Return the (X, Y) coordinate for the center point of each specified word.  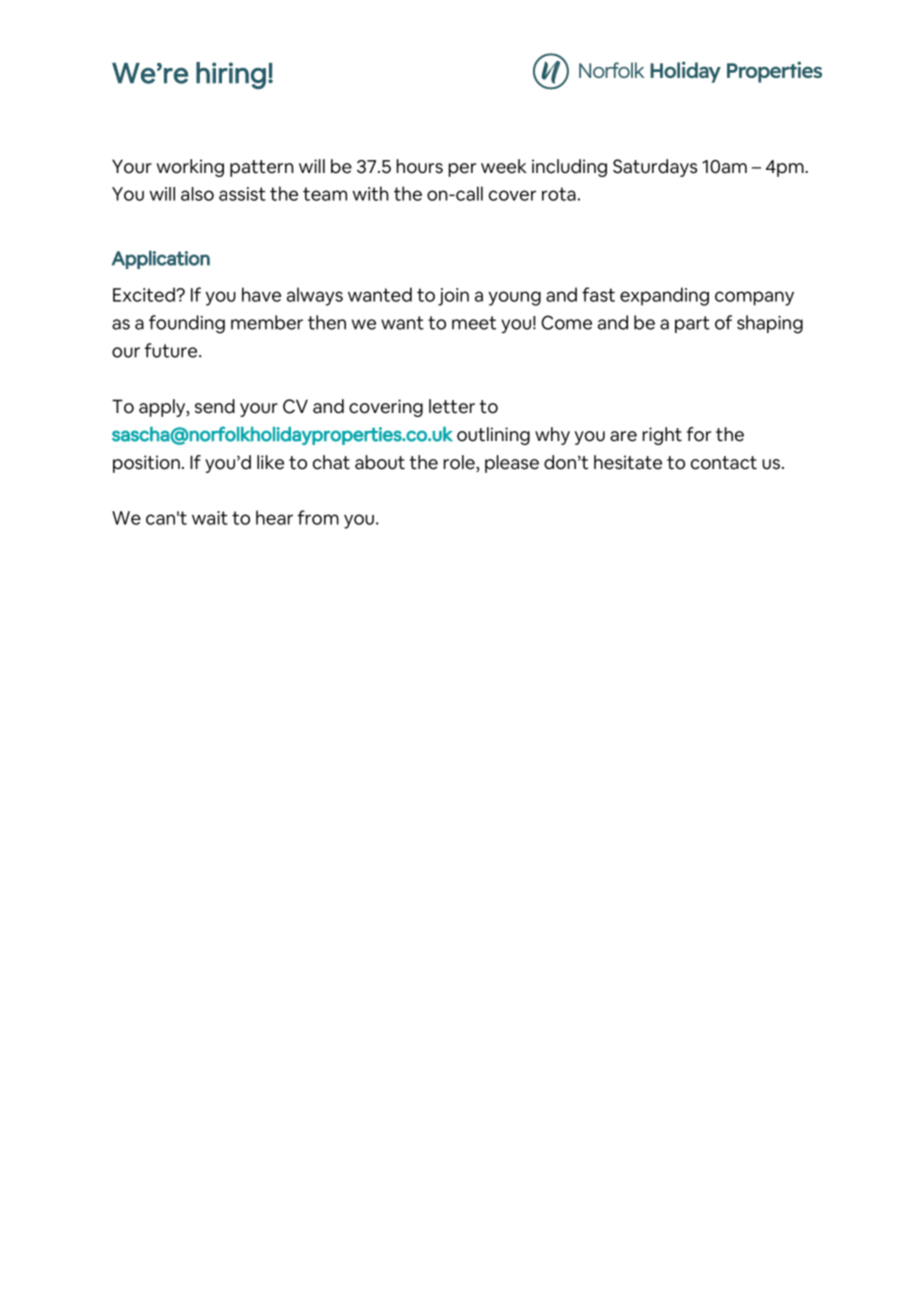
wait (210, 518)
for (699, 434)
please (512, 464)
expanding (664, 296)
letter (452, 406)
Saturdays (655, 168)
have (261, 294)
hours (420, 166)
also (197, 194)
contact (724, 463)
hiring (231, 75)
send (215, 406)
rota (559, 194)
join (453, 297)
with (370, 193)
